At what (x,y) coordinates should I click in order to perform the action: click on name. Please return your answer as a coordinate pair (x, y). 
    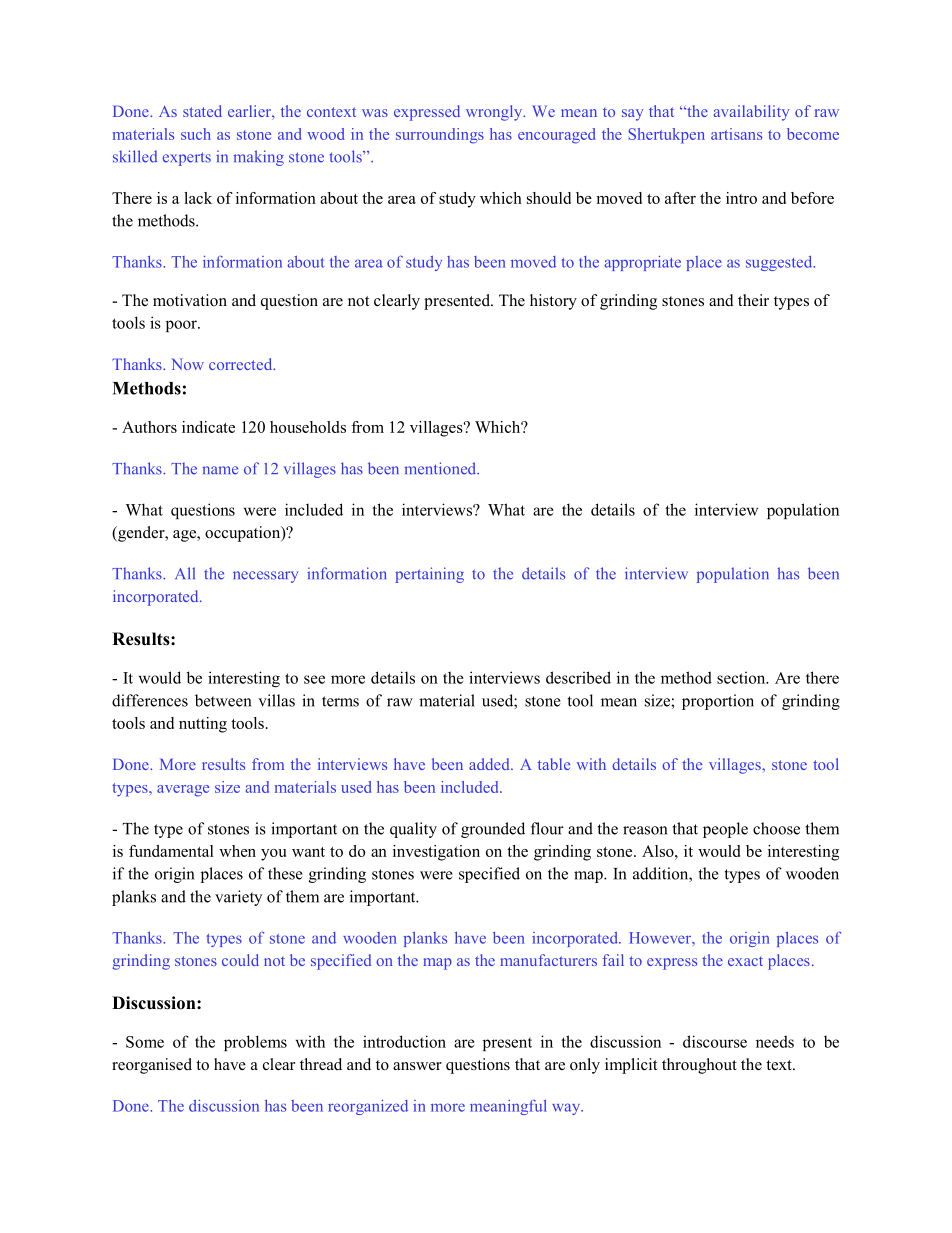
    Looking at the image, I should click on (220, 470).
